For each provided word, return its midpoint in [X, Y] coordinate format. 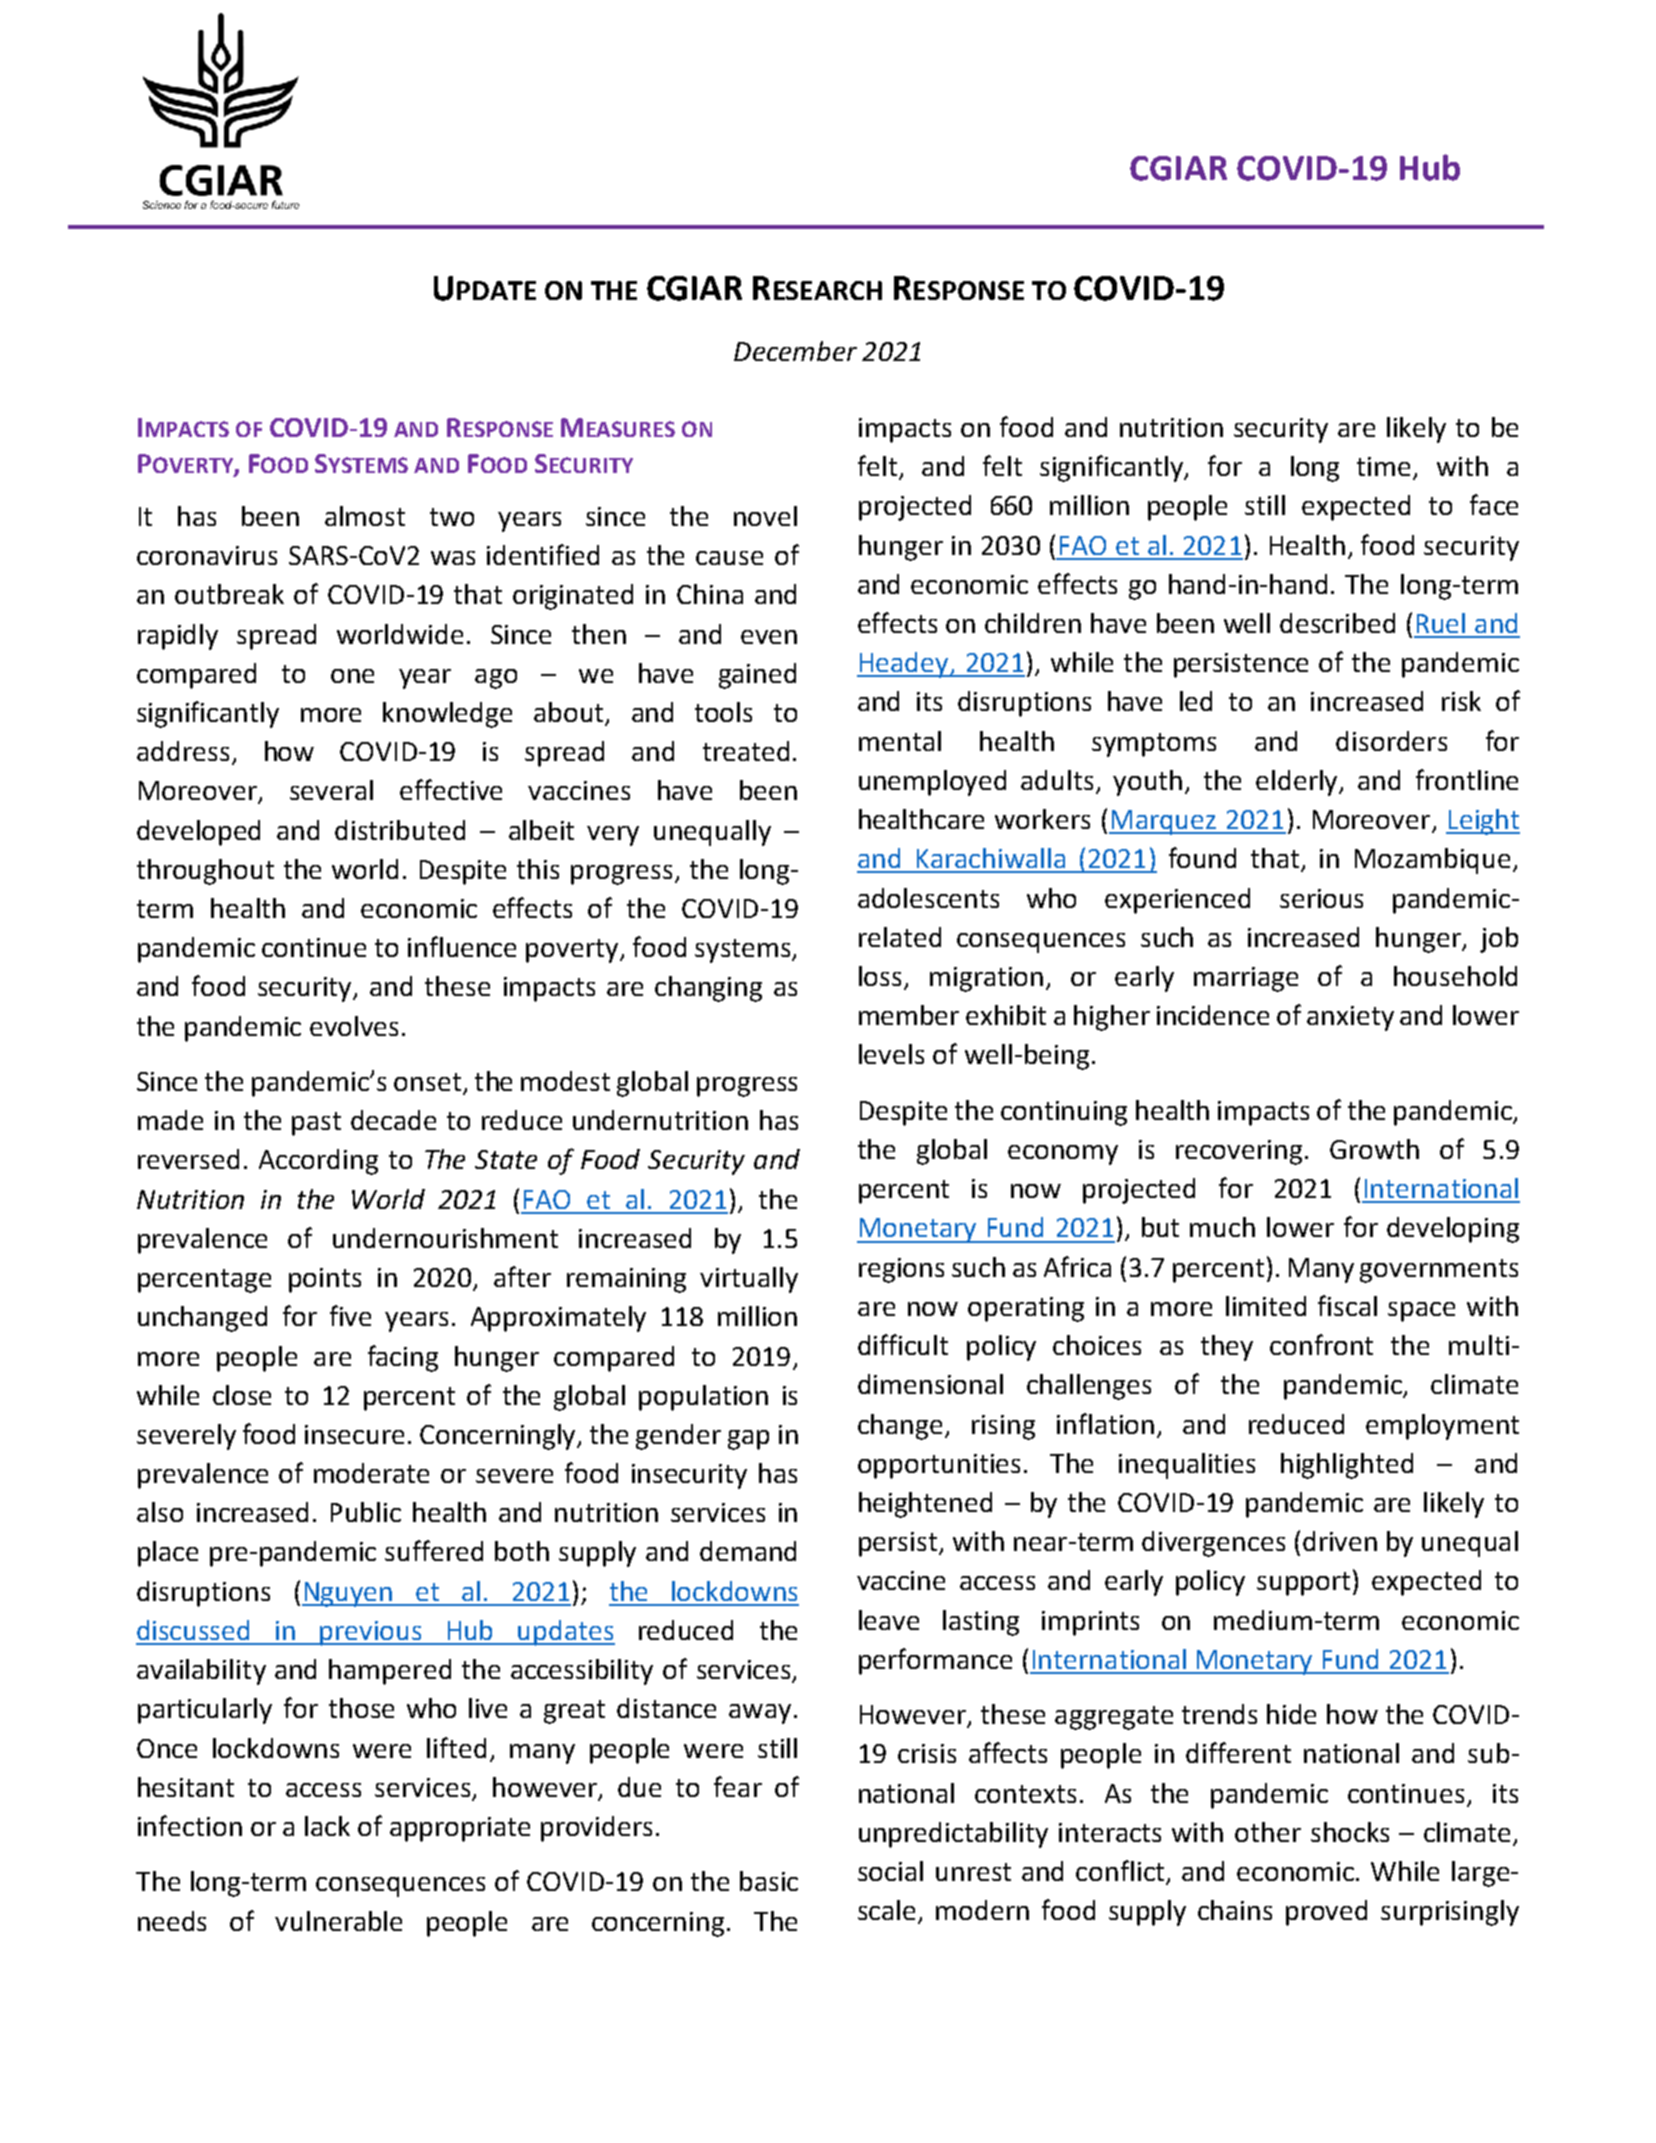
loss [882, 977]
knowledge [447, 715]
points [325, 1280]
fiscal [1347, 1305]
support [1305, 1583]
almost [365, 516]
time [1383, 466]
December [795, 351]
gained [757, 676]
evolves [354, 1026]
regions [901, 1270]
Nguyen [348, 1594]
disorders [1391, 741]
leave [889, 1620]
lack [327, 1826]
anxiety [1350, 1018]
